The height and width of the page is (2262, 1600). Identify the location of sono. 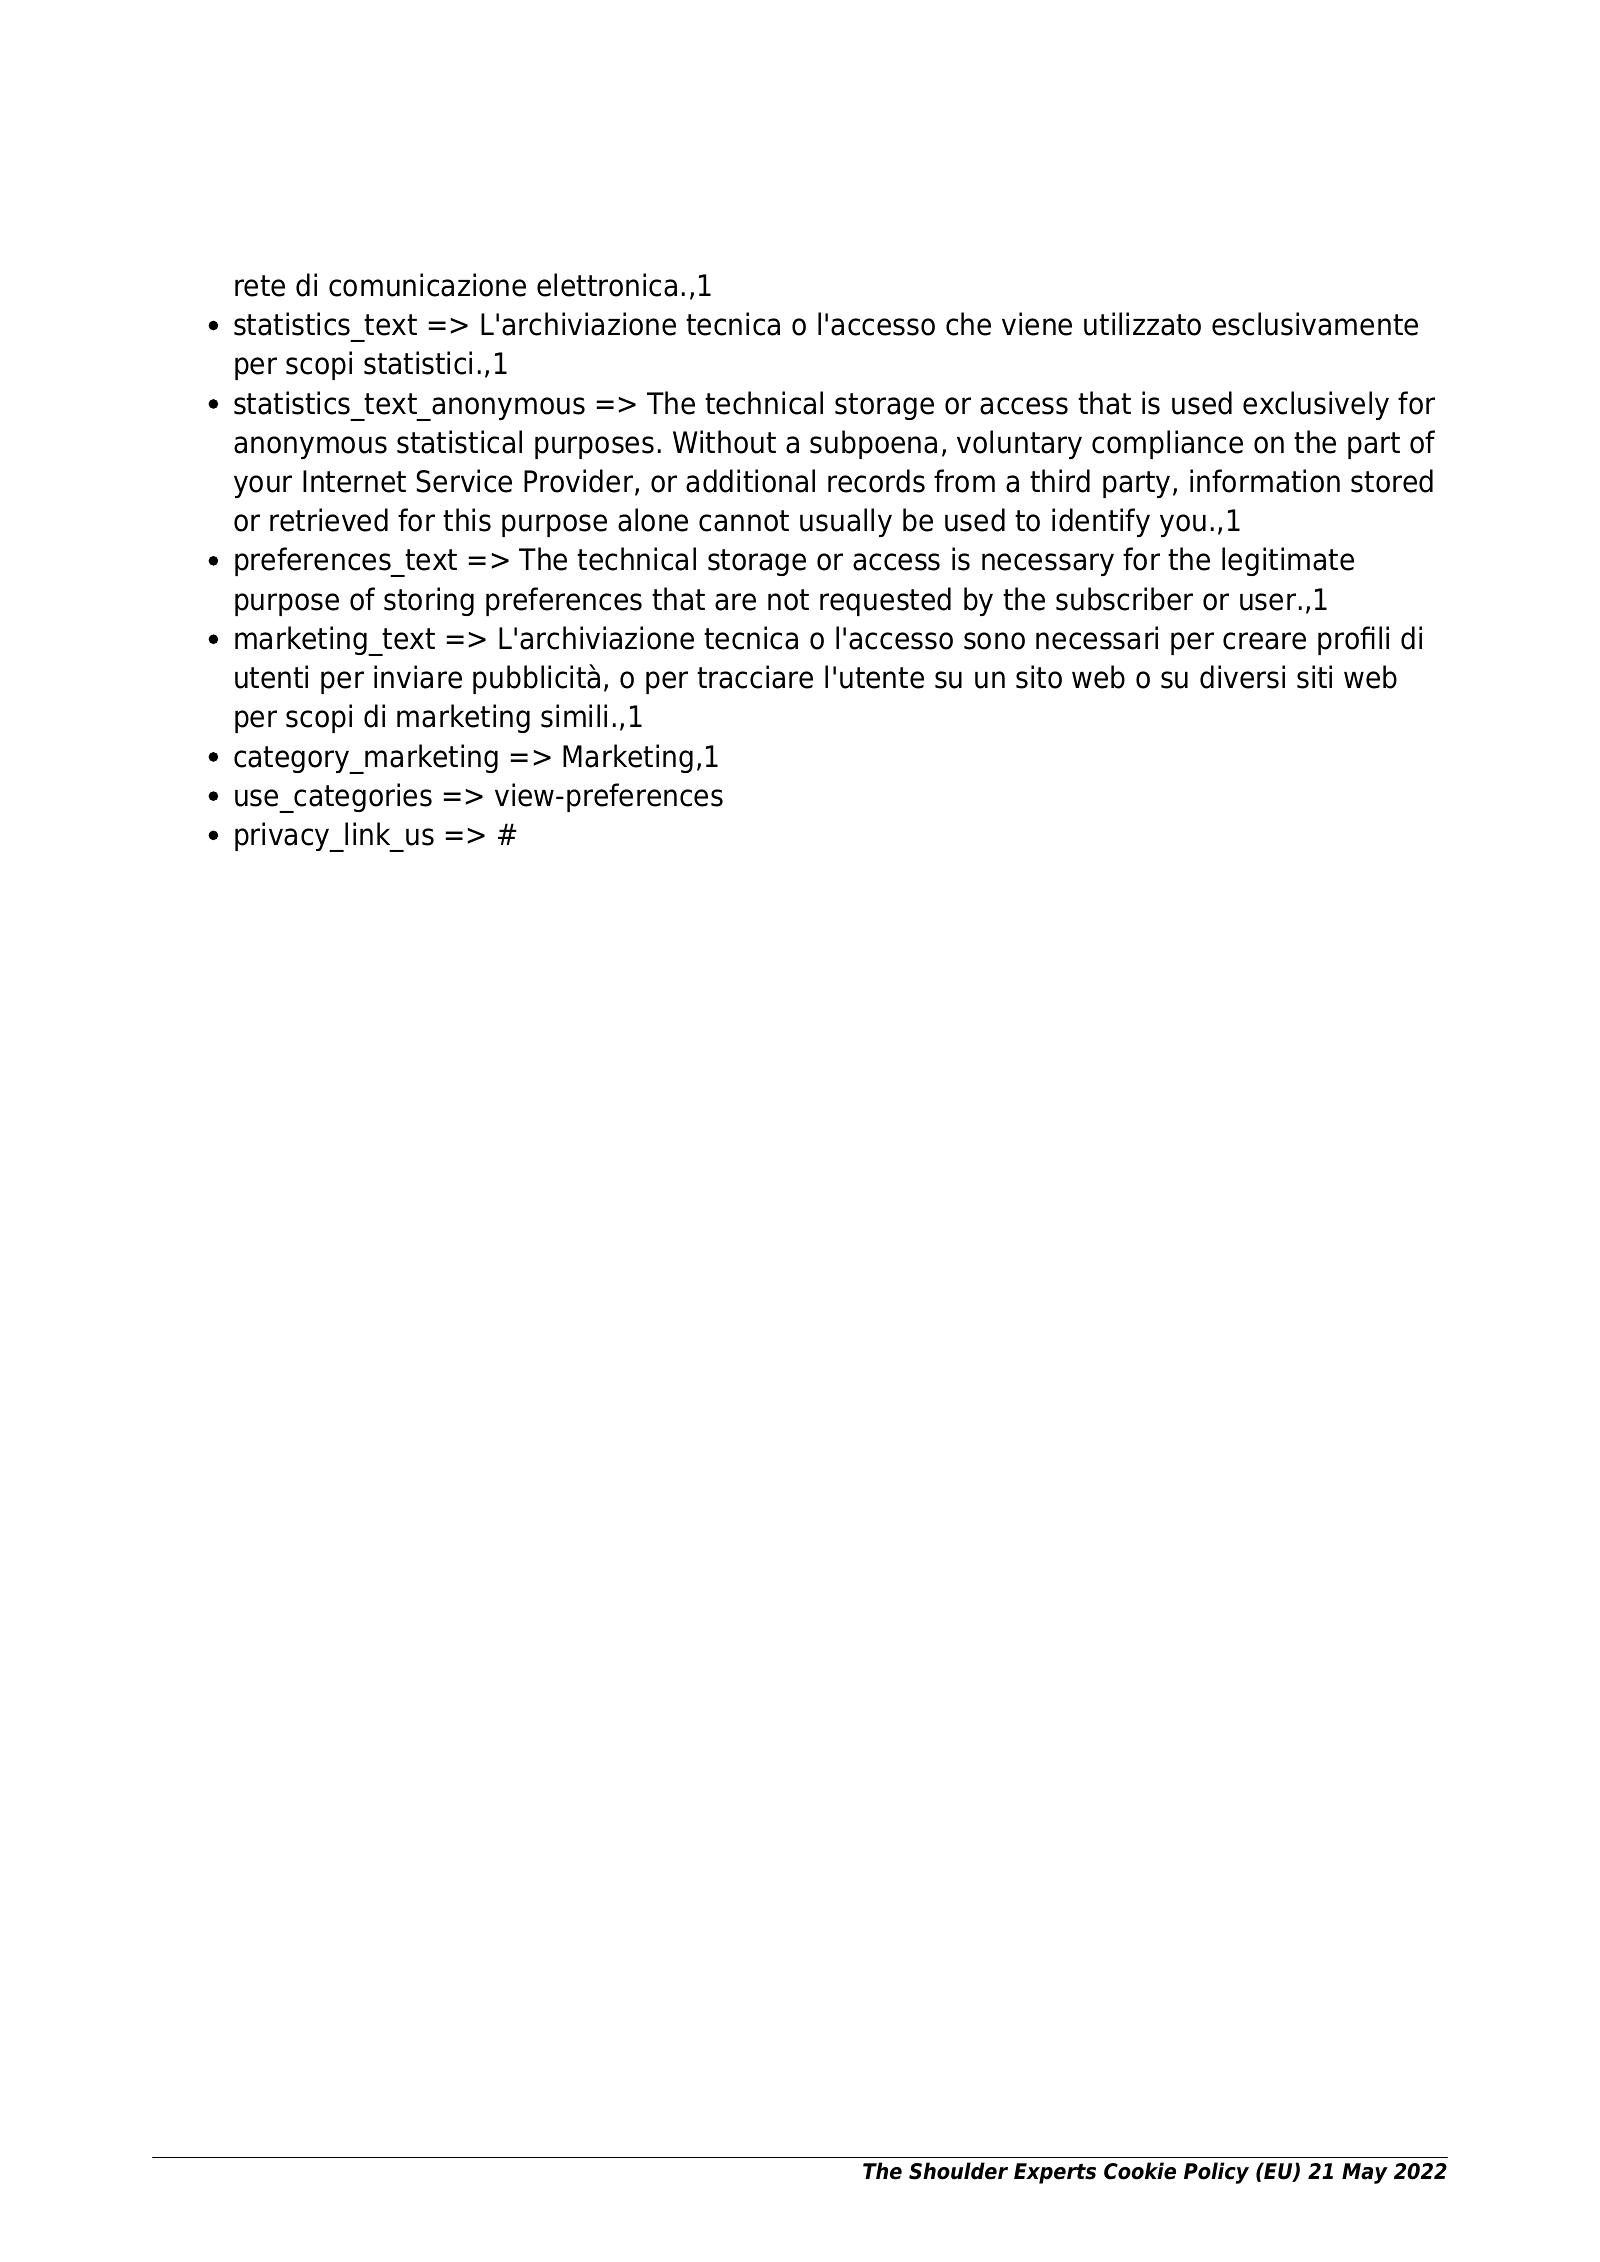
(994, 641).
